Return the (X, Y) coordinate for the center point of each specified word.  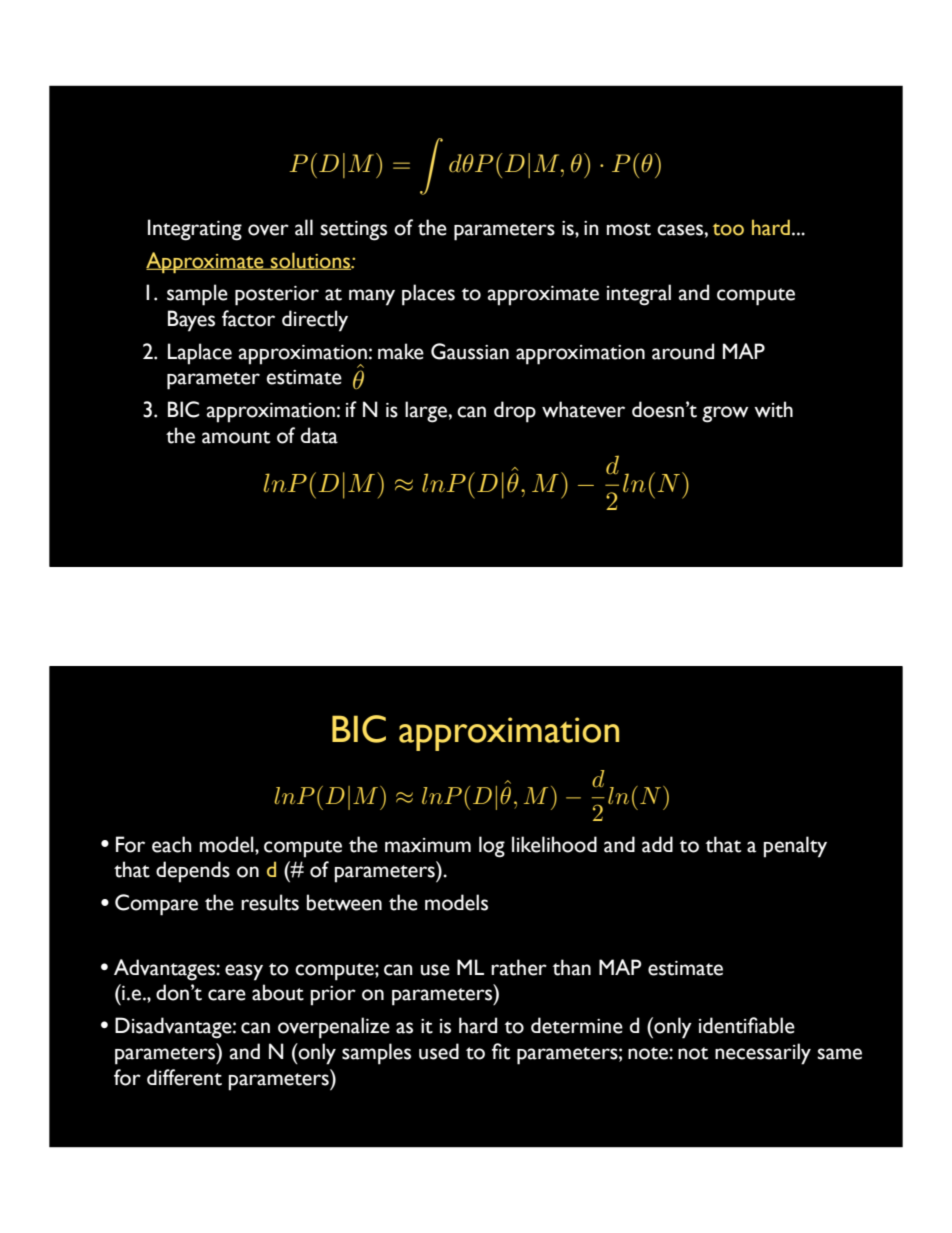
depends (193, 872)
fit (501, 1051)
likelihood (554, 844)
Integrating (195, 230)
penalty (795, 847)
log (492, 847)
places (428, 295)
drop (515, 412)
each (172, 844)
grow (725, 414)
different (184, 1077)
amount (236, 437)
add (657, 844)
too (728, 229)
